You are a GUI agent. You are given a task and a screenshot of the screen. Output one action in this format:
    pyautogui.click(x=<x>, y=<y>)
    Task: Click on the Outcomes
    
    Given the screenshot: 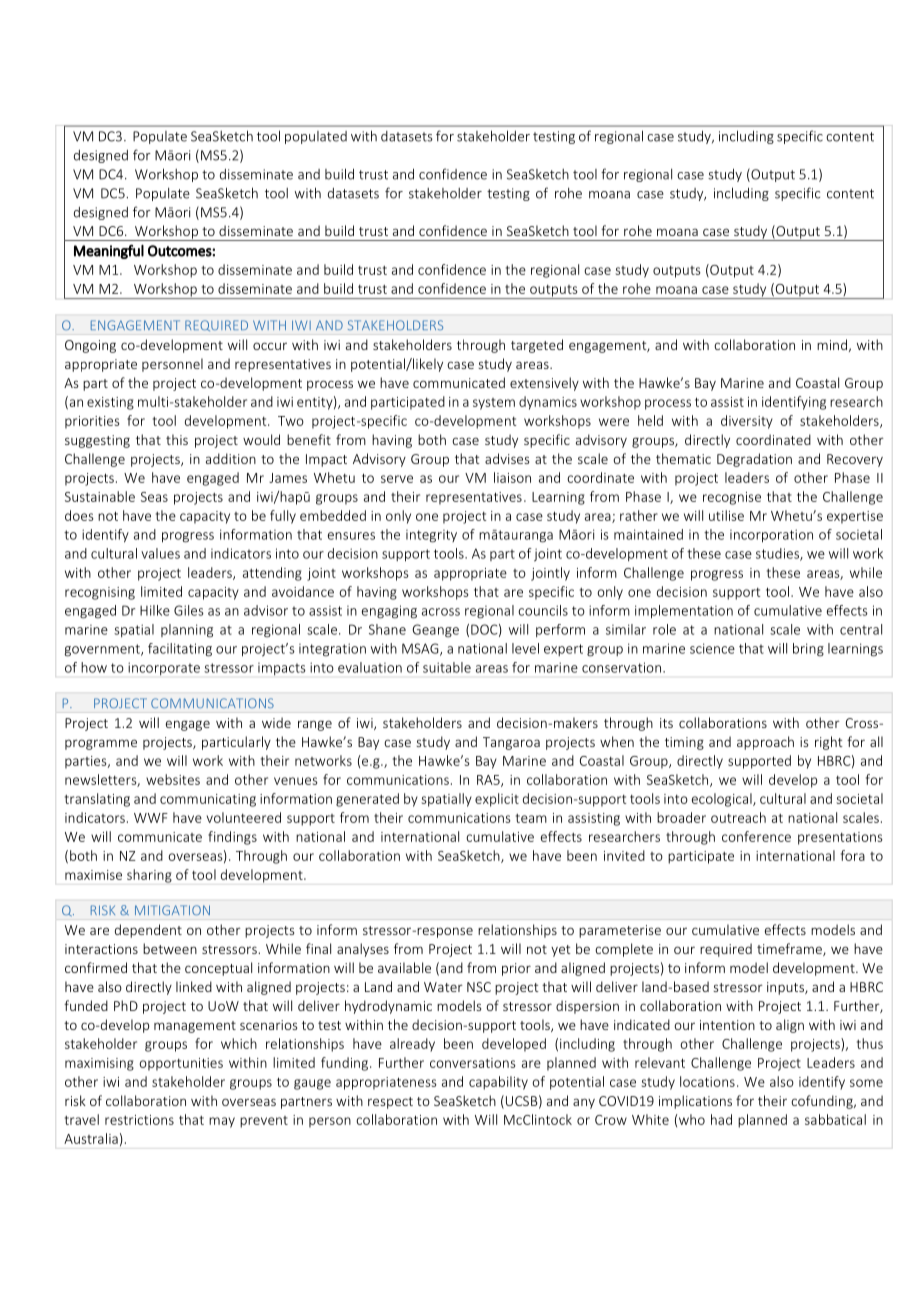 What is the action you would take?
    pyautogui.click(x=180, y=251)
